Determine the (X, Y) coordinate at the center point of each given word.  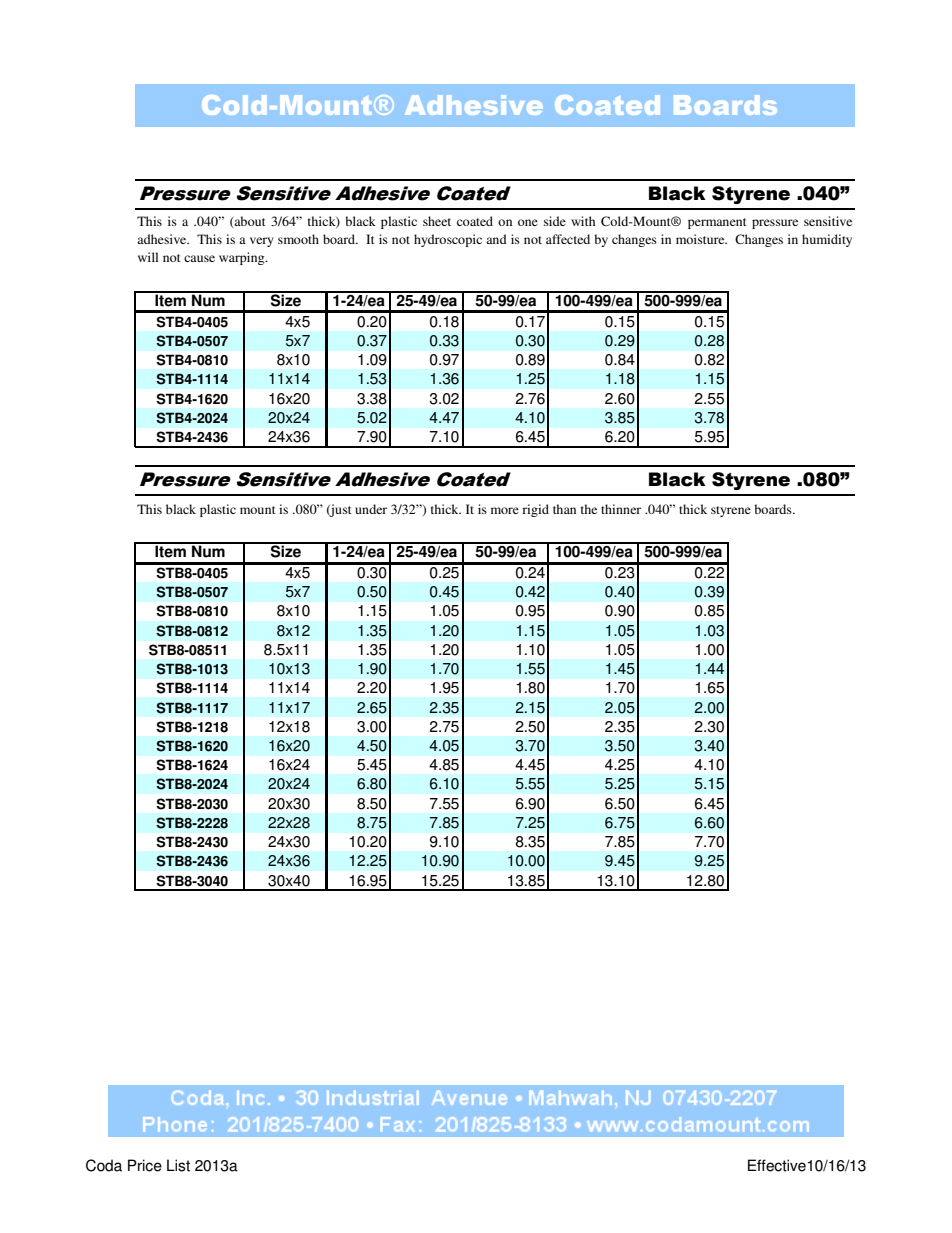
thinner (621, 509)
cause (199, 258)
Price (145, 1165)
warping (243, 258)
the (589, 509)
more (505, 510)
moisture (701, 239)
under (371, 509)
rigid (535, 510)
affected (568, 239)
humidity (827, 240)
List (178, 1165)
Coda (104, 1165)
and (496, 239)
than (564, 509)
